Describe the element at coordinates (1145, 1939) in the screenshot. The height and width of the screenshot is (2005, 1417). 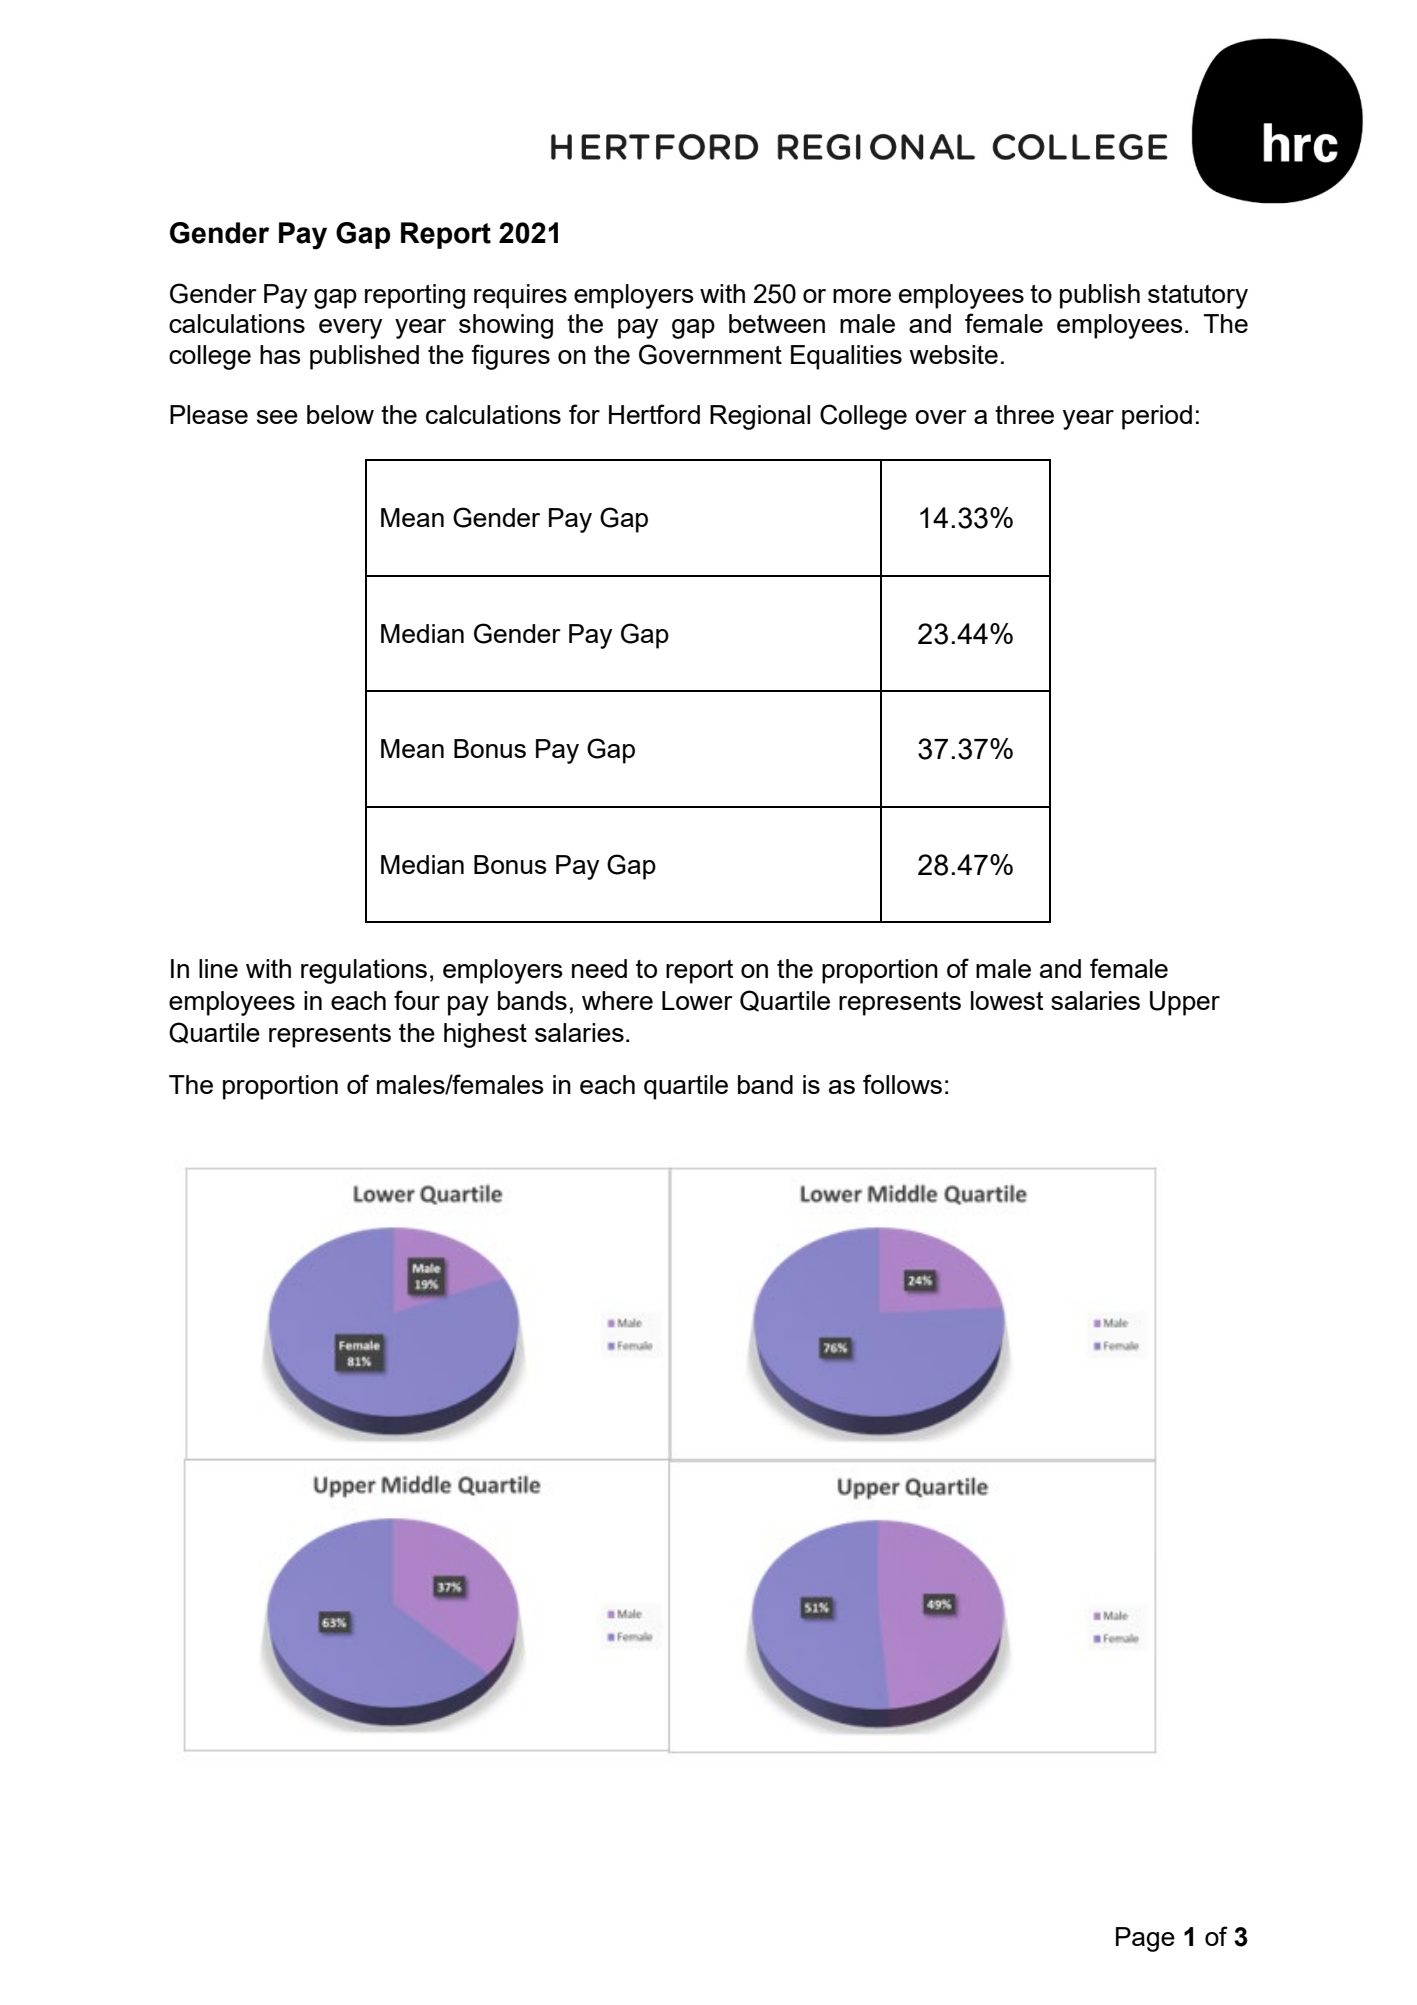
I see `Page` at that location.
